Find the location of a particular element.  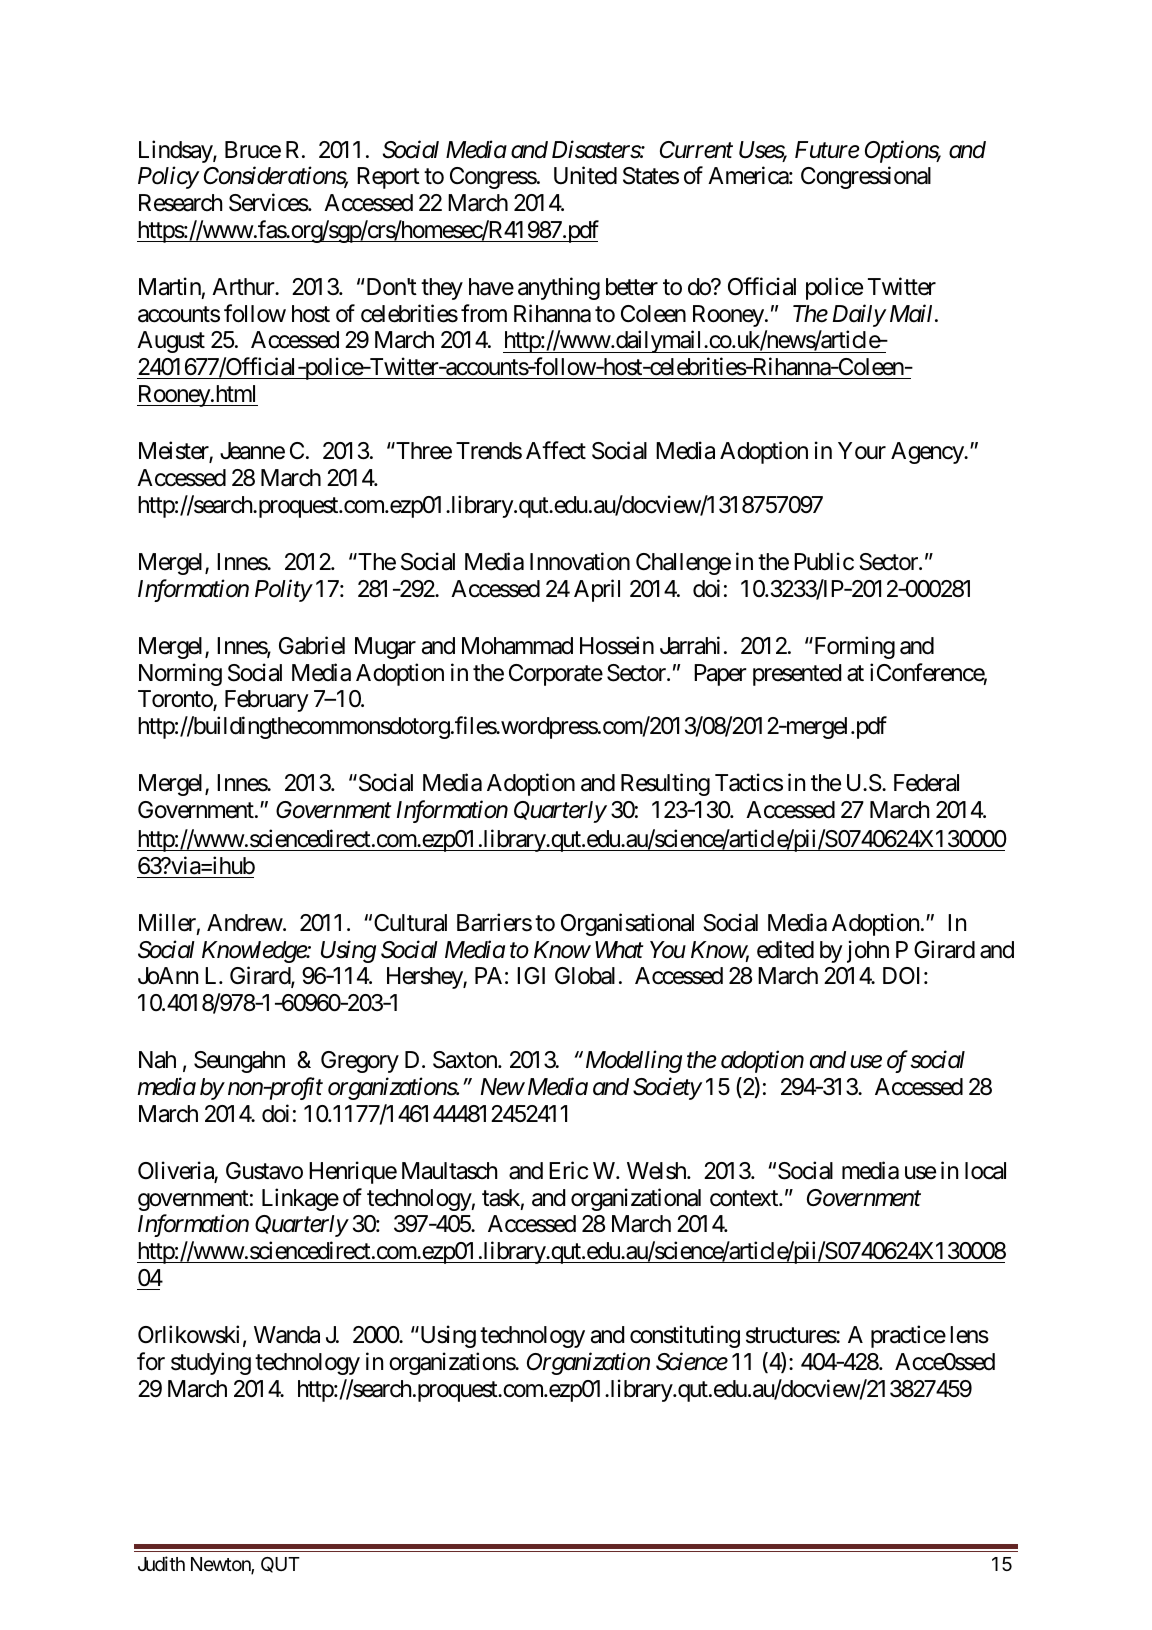

Policy is located at coordinates (168, 178).
